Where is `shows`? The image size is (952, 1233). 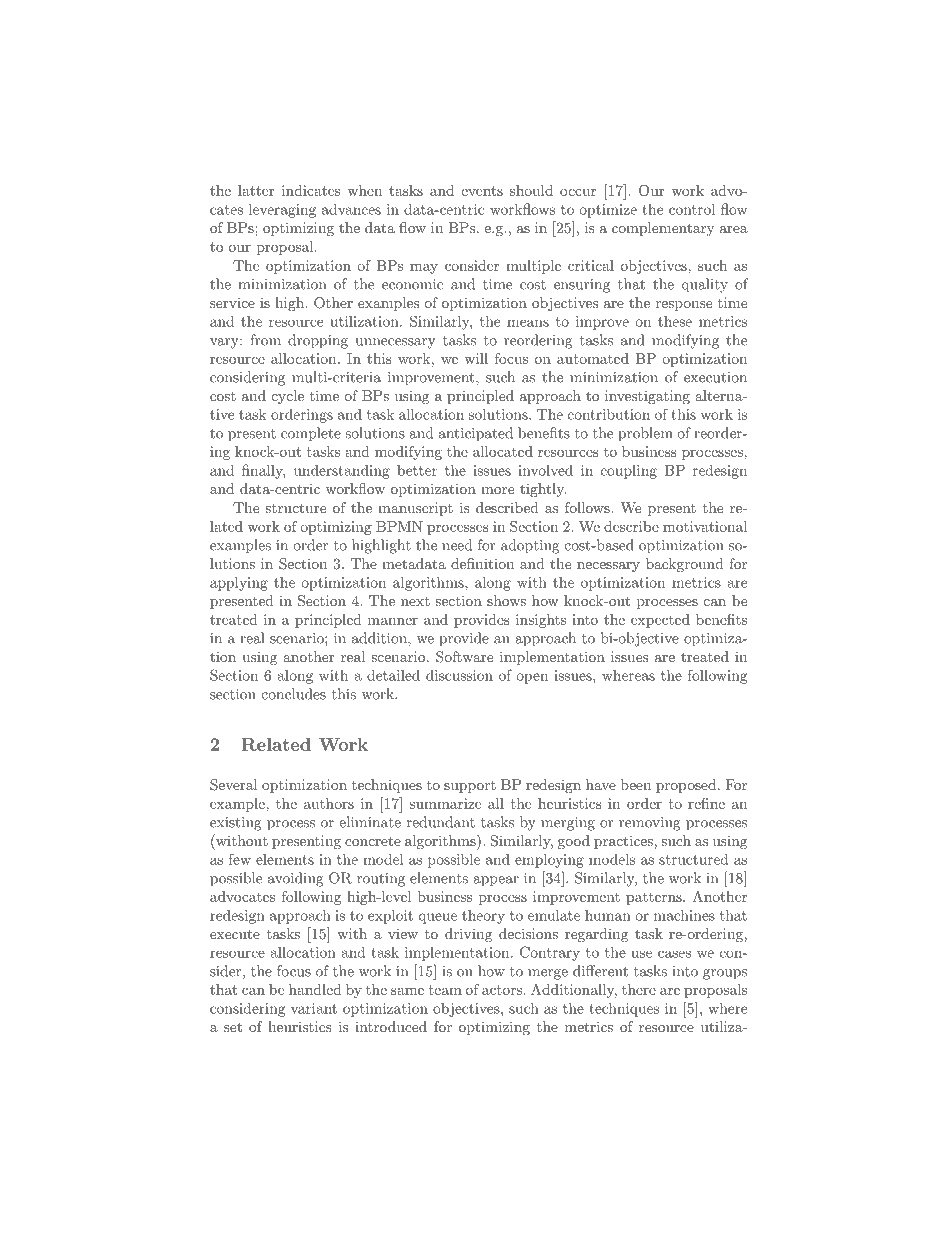 shows is located at coordinates (506, 600).
